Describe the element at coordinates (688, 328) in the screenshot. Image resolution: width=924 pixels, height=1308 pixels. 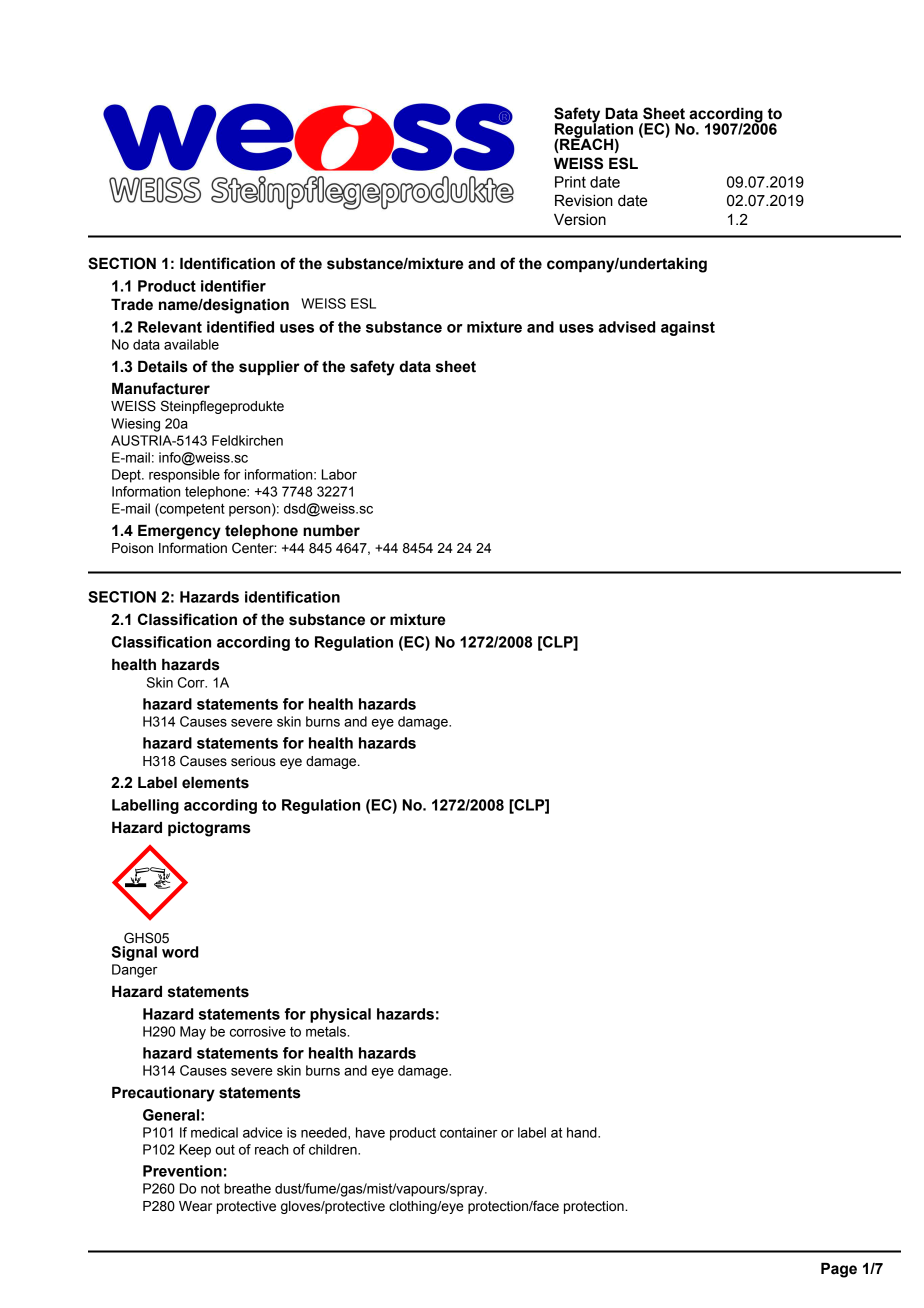
I see `against` at that location.
